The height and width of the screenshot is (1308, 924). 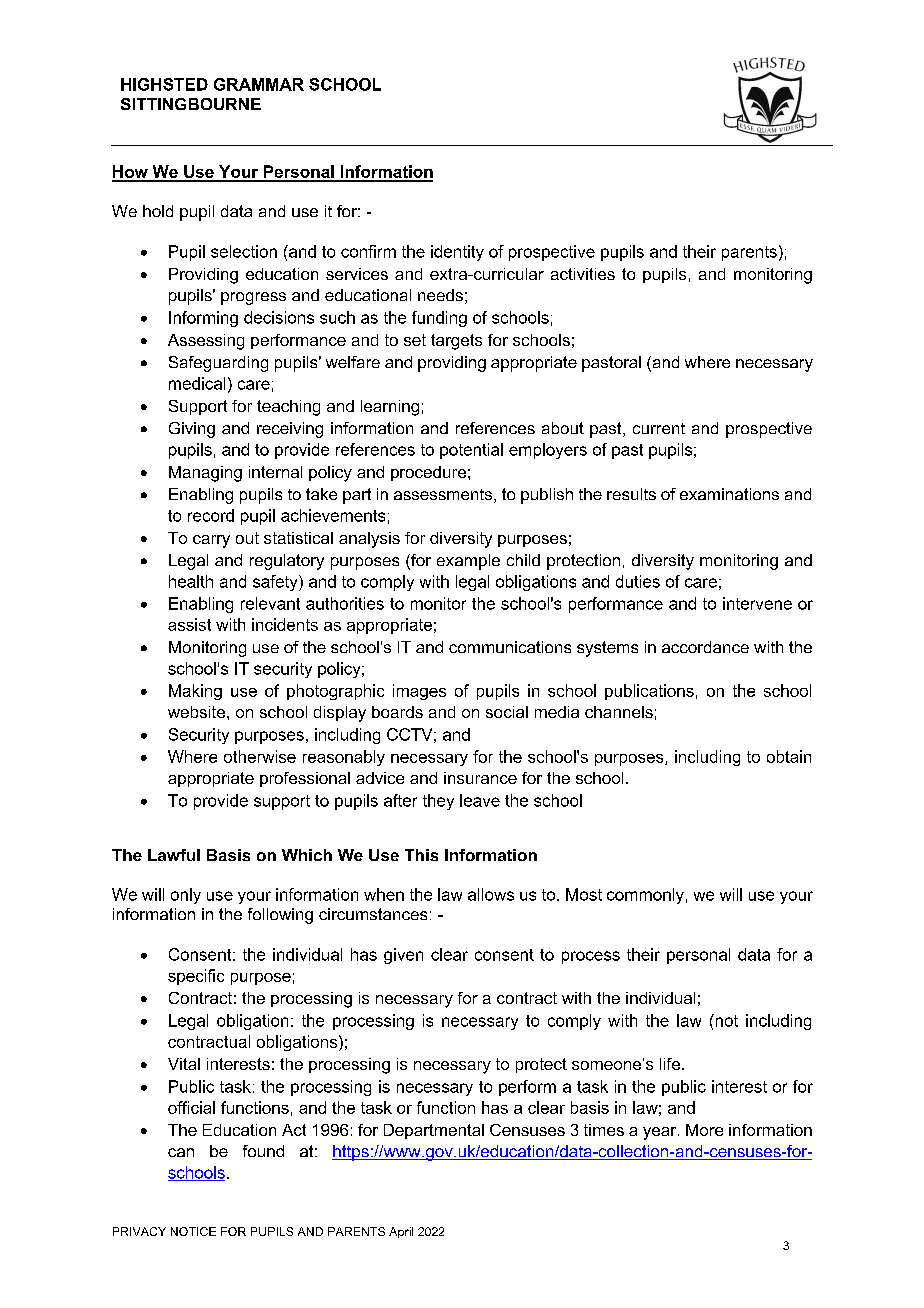 What do you see at coordinates (480, 800) in the screenshot?
I see `leave` at bounding box center [480, 800].
